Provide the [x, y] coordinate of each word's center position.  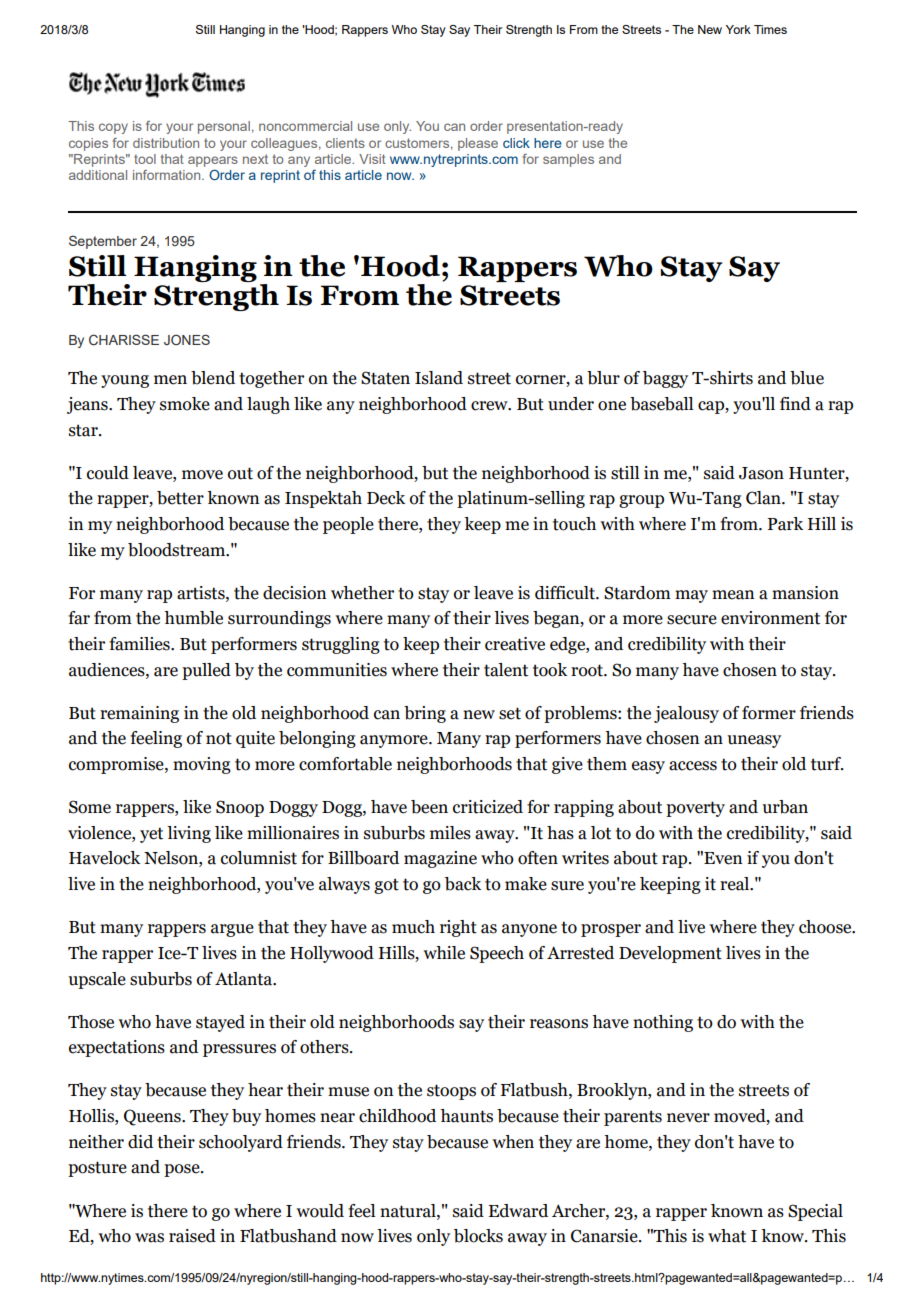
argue [232, 930]
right [458, 928]
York [738, 29]
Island [439, 378]
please [478, 144]
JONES [187, 339]
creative [515, 644]
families [140, 644]
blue [807, 378]
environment [770, 618]
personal [224, 127]
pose [183, 1170]
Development [670, 954]
